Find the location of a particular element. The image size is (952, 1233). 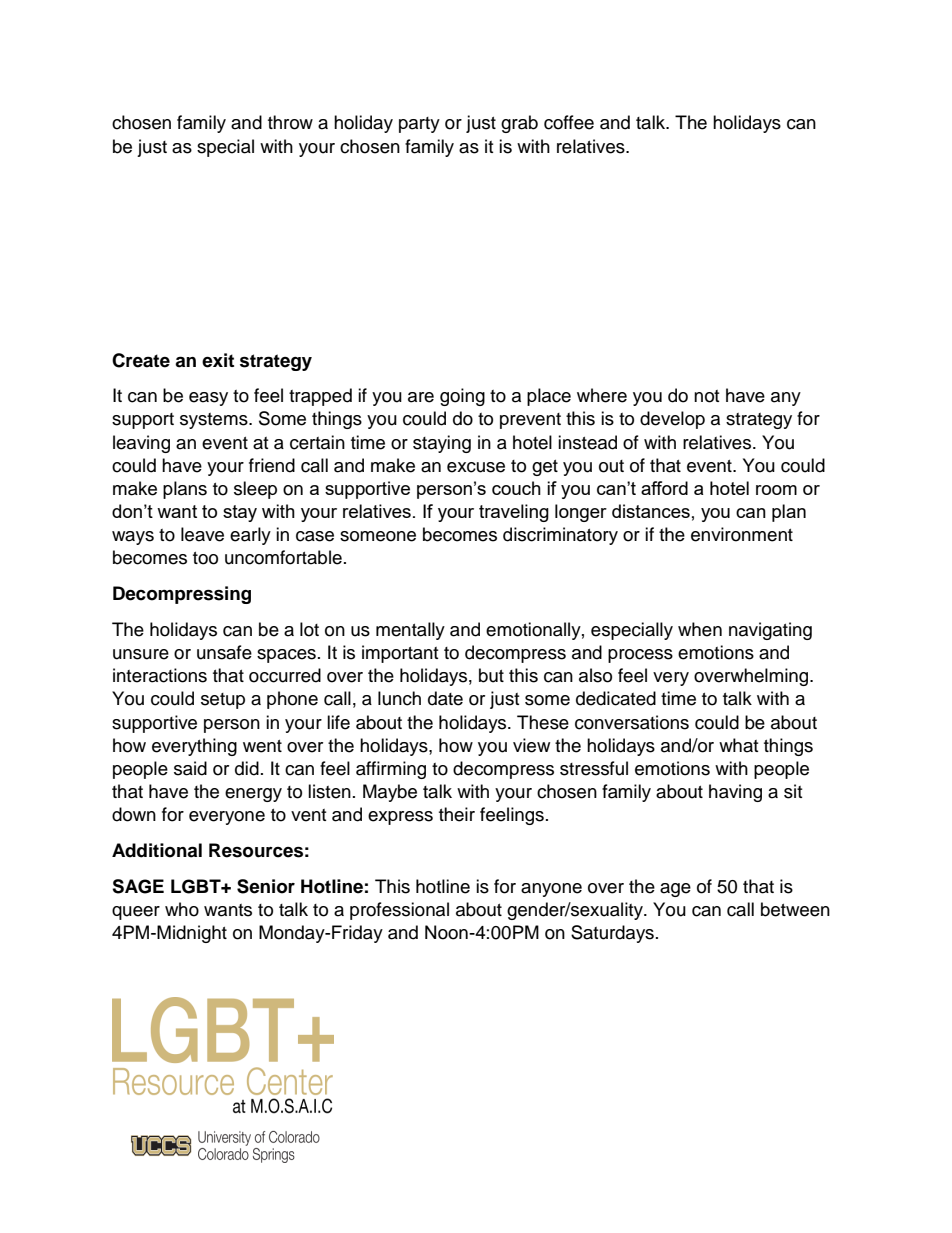

not is located at coordinates (706, 396).
